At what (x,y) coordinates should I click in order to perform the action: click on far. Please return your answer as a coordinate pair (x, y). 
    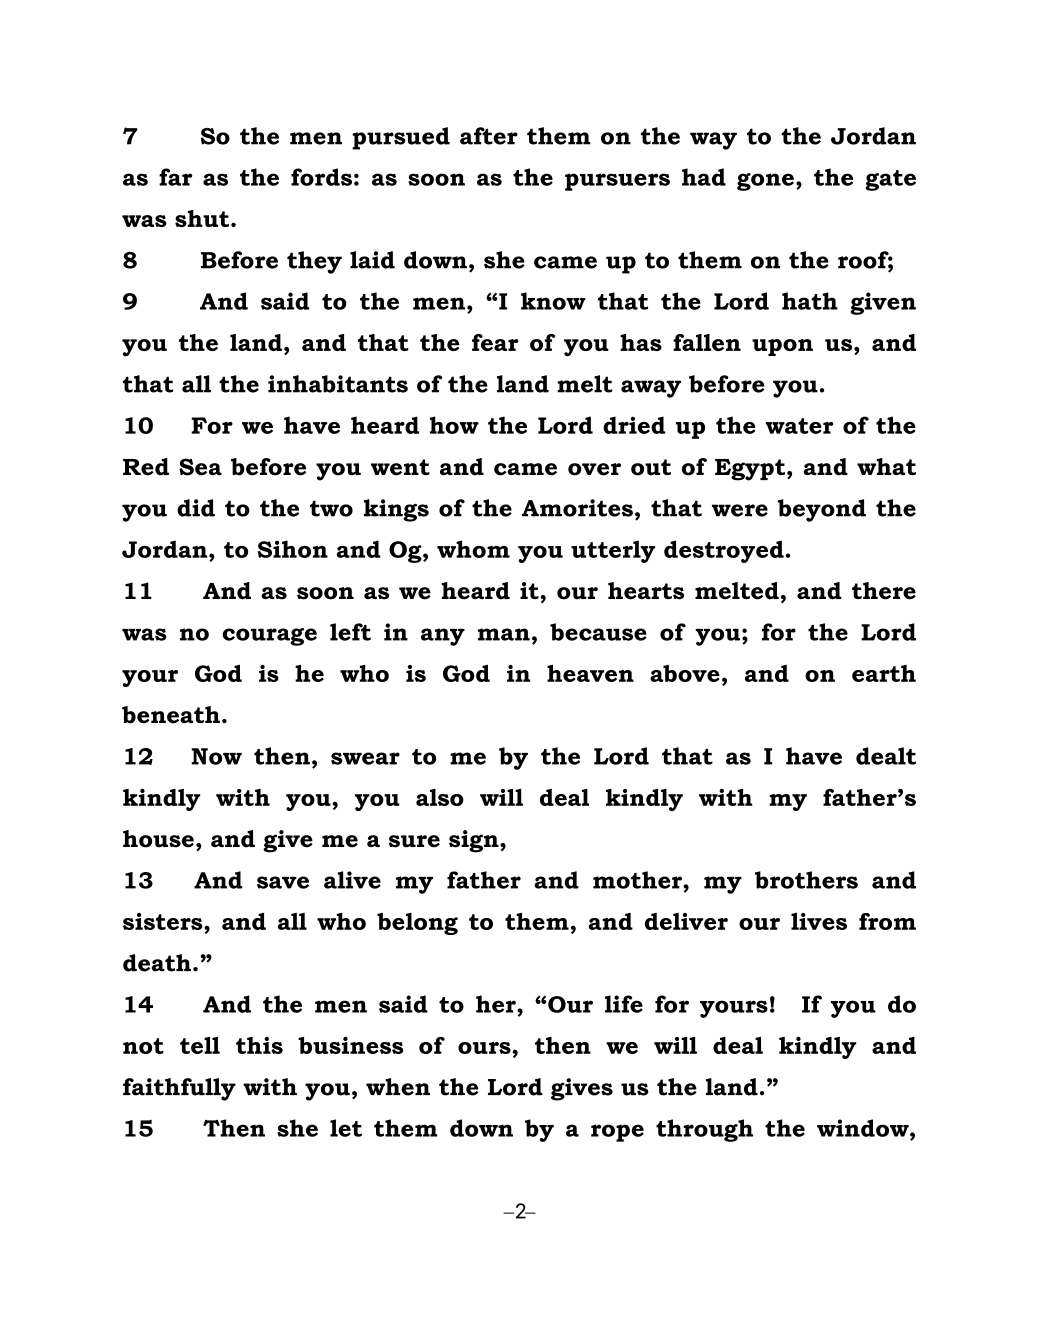
    Looking at the image, I should click on (176, 177).
